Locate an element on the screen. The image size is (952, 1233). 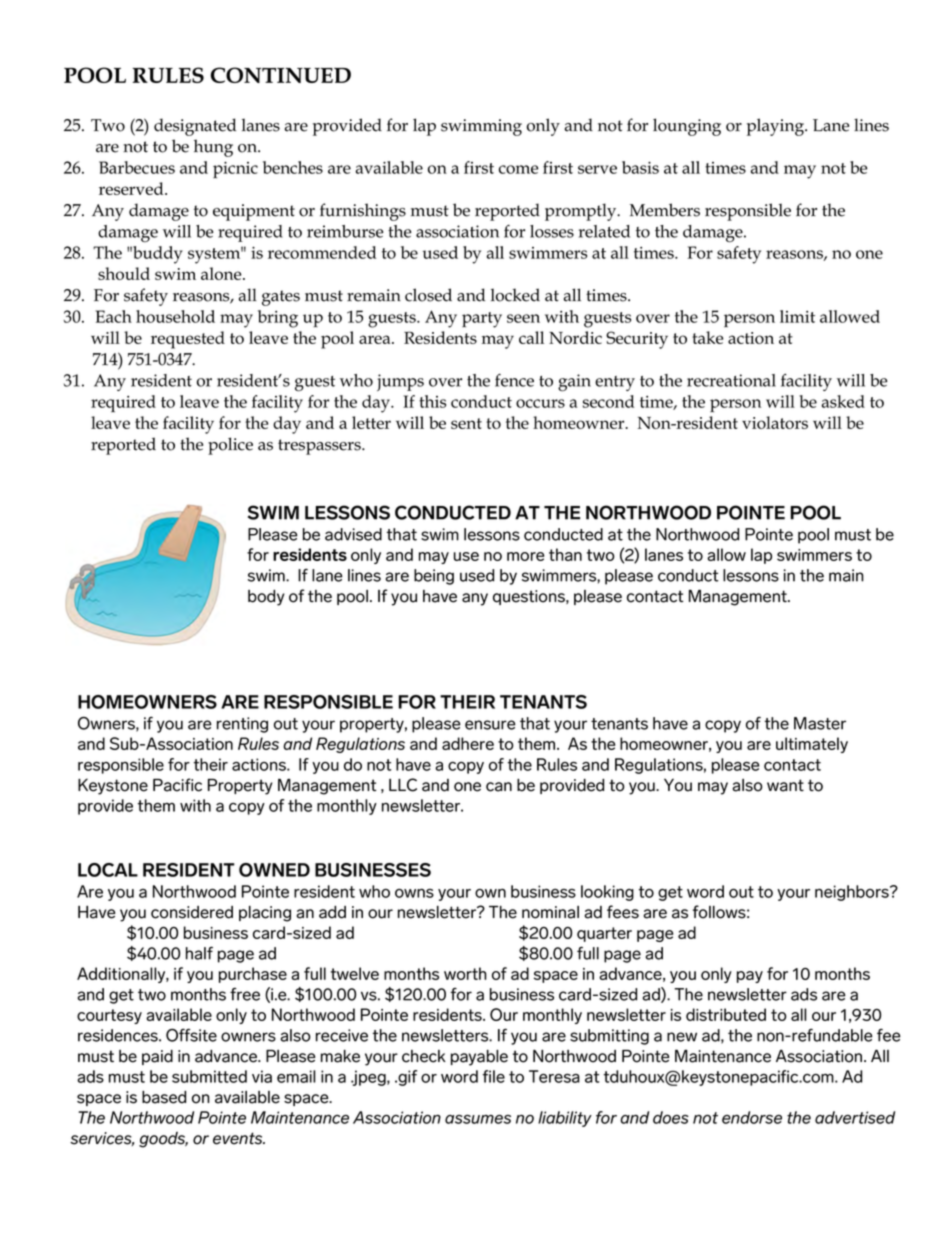
Master is located at coordinates (820, 723).
